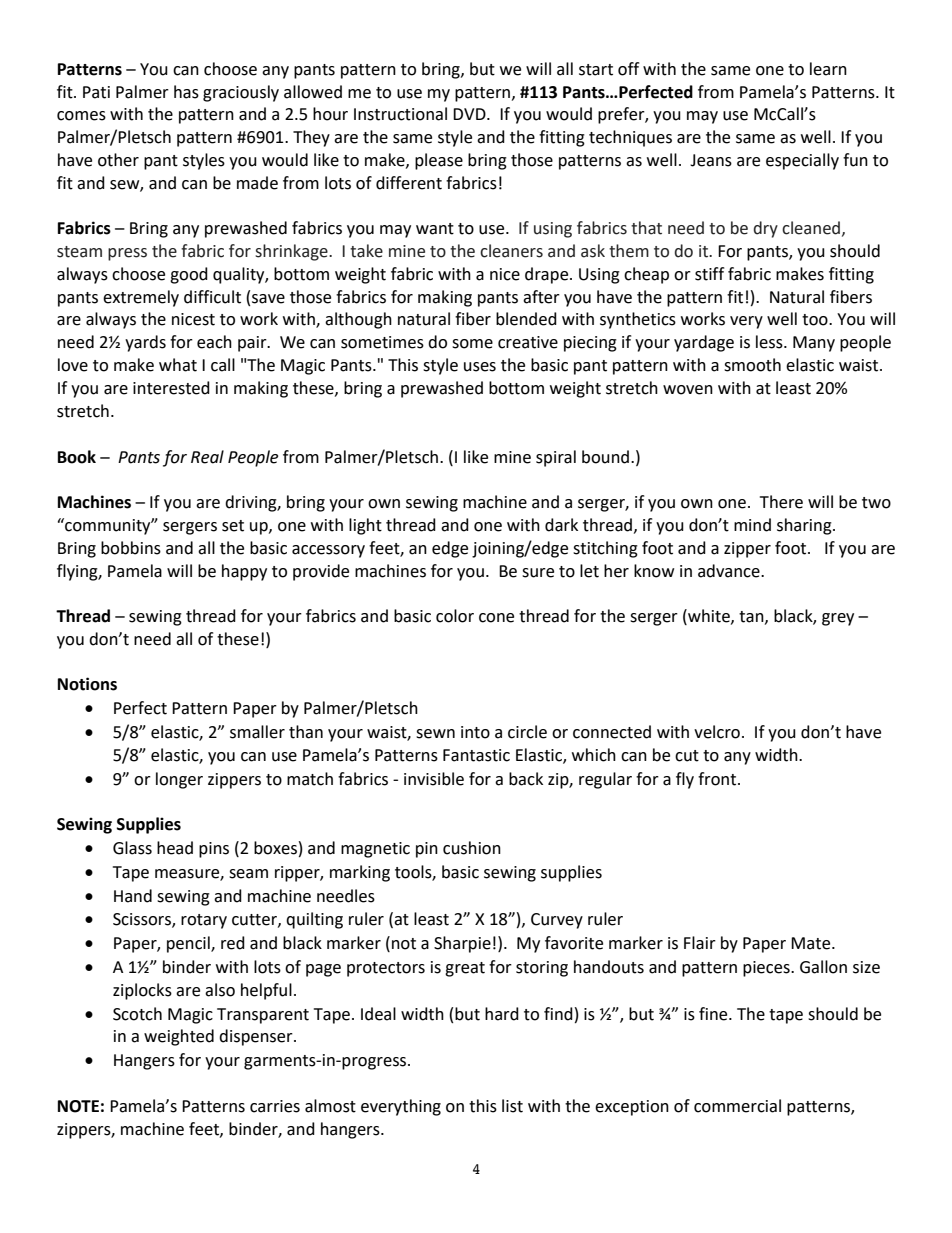 The height and width of the image is (1233, 952). Describe the element at coordinates (730, 571) in the image. I see `advance` at that location.
